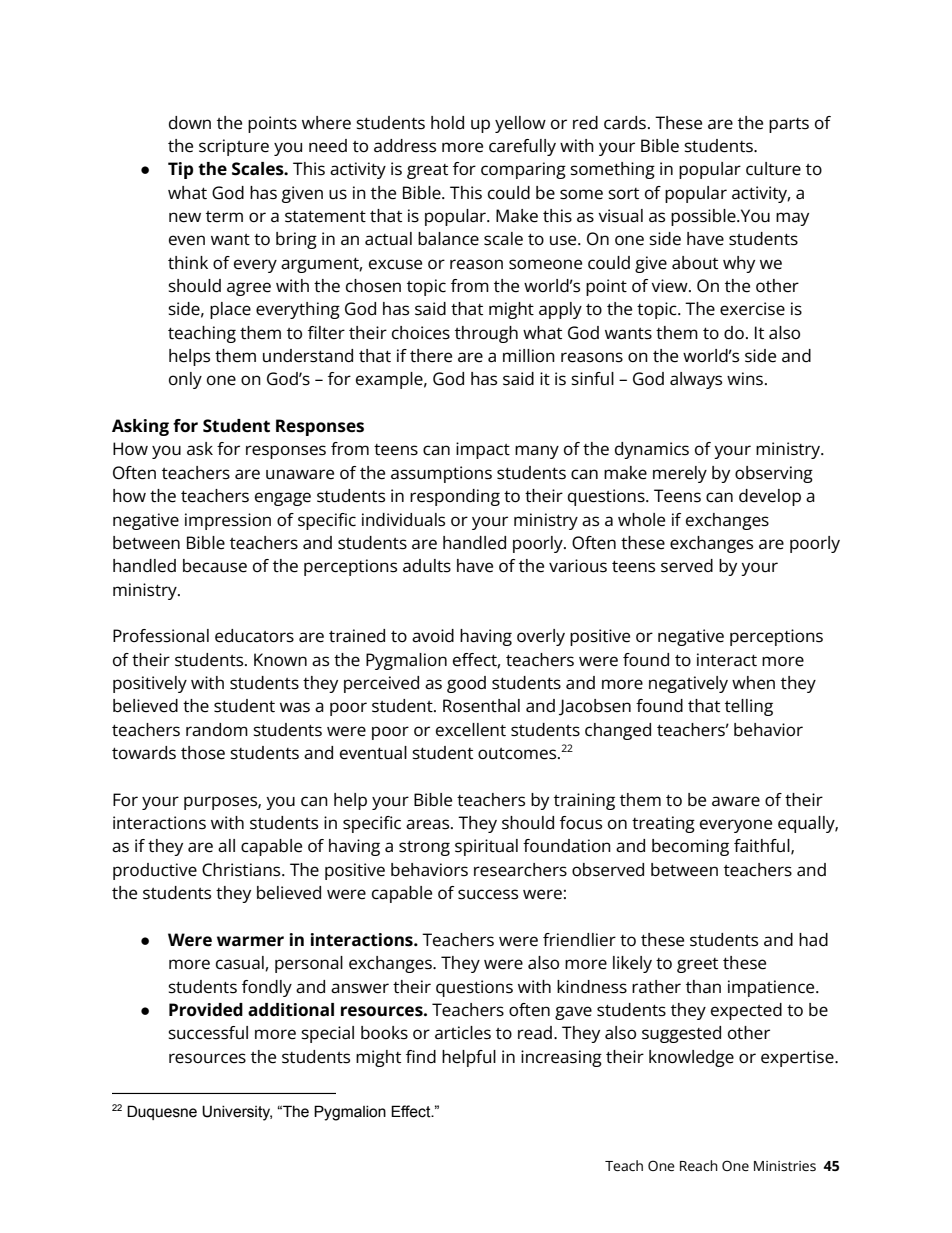 The height and width of the screenshot is (1233, 952). What do you see at coordinates (699, 1165) in the screenshot?
I see `Reach` at bounding box center [699, 1165].
